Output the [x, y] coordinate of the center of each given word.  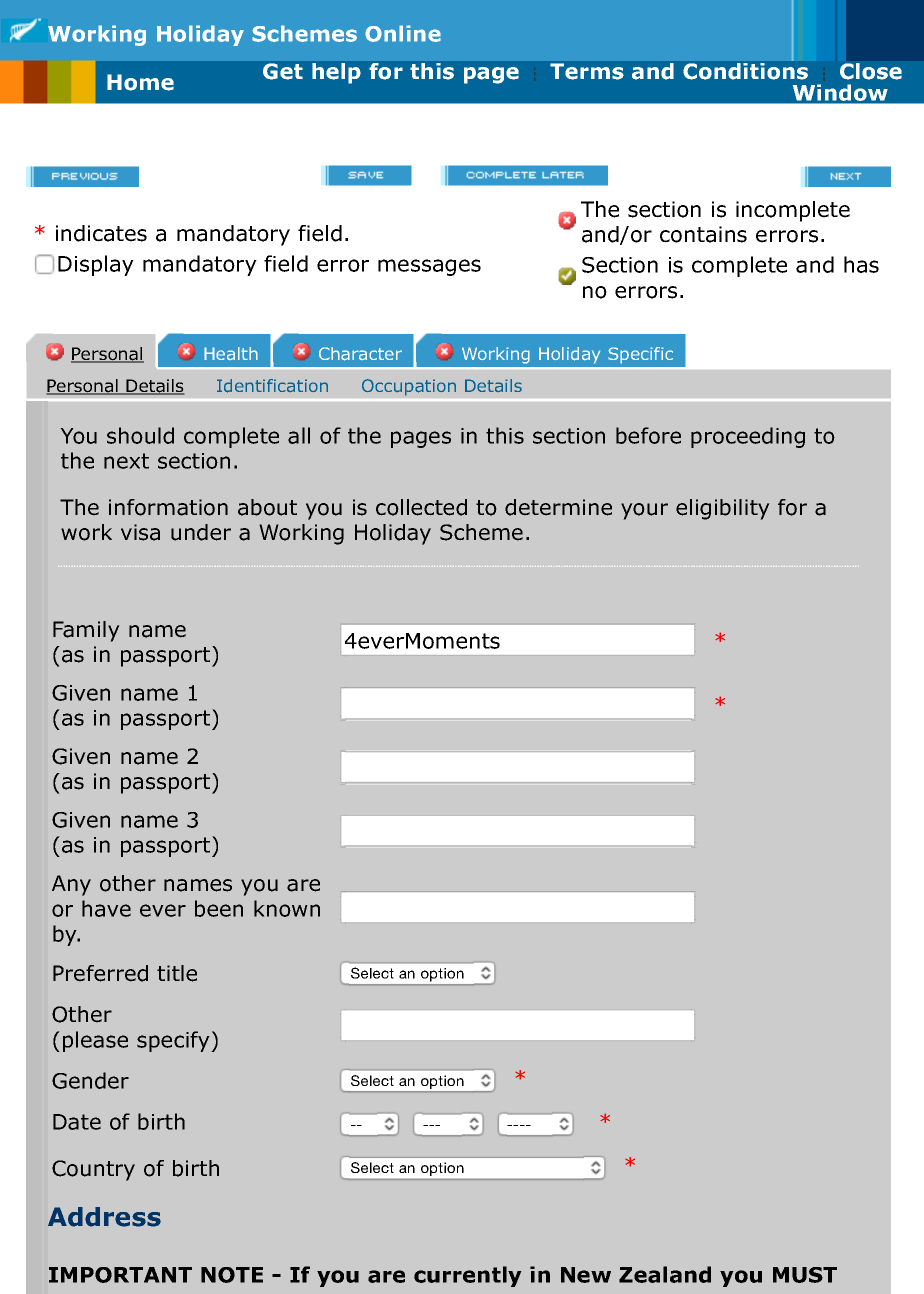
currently [468, 1276]
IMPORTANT [120, 1275]
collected [421, 507]
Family [86, 631]
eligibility [723, 509]
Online [403, 33]
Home [140, 82]
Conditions [745, 71]
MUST [805, 1275]
